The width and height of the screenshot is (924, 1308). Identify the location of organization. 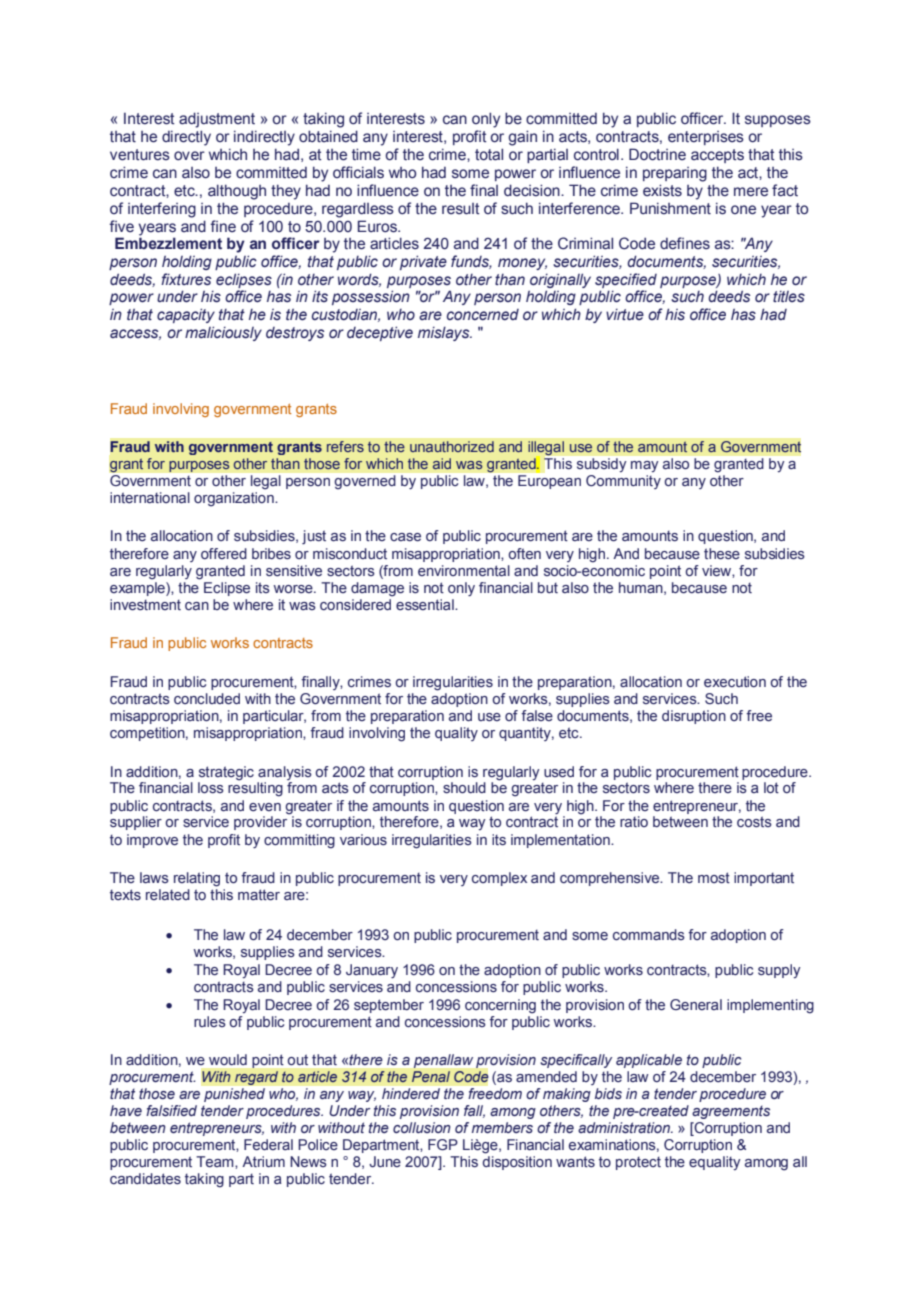
(235, 499).
